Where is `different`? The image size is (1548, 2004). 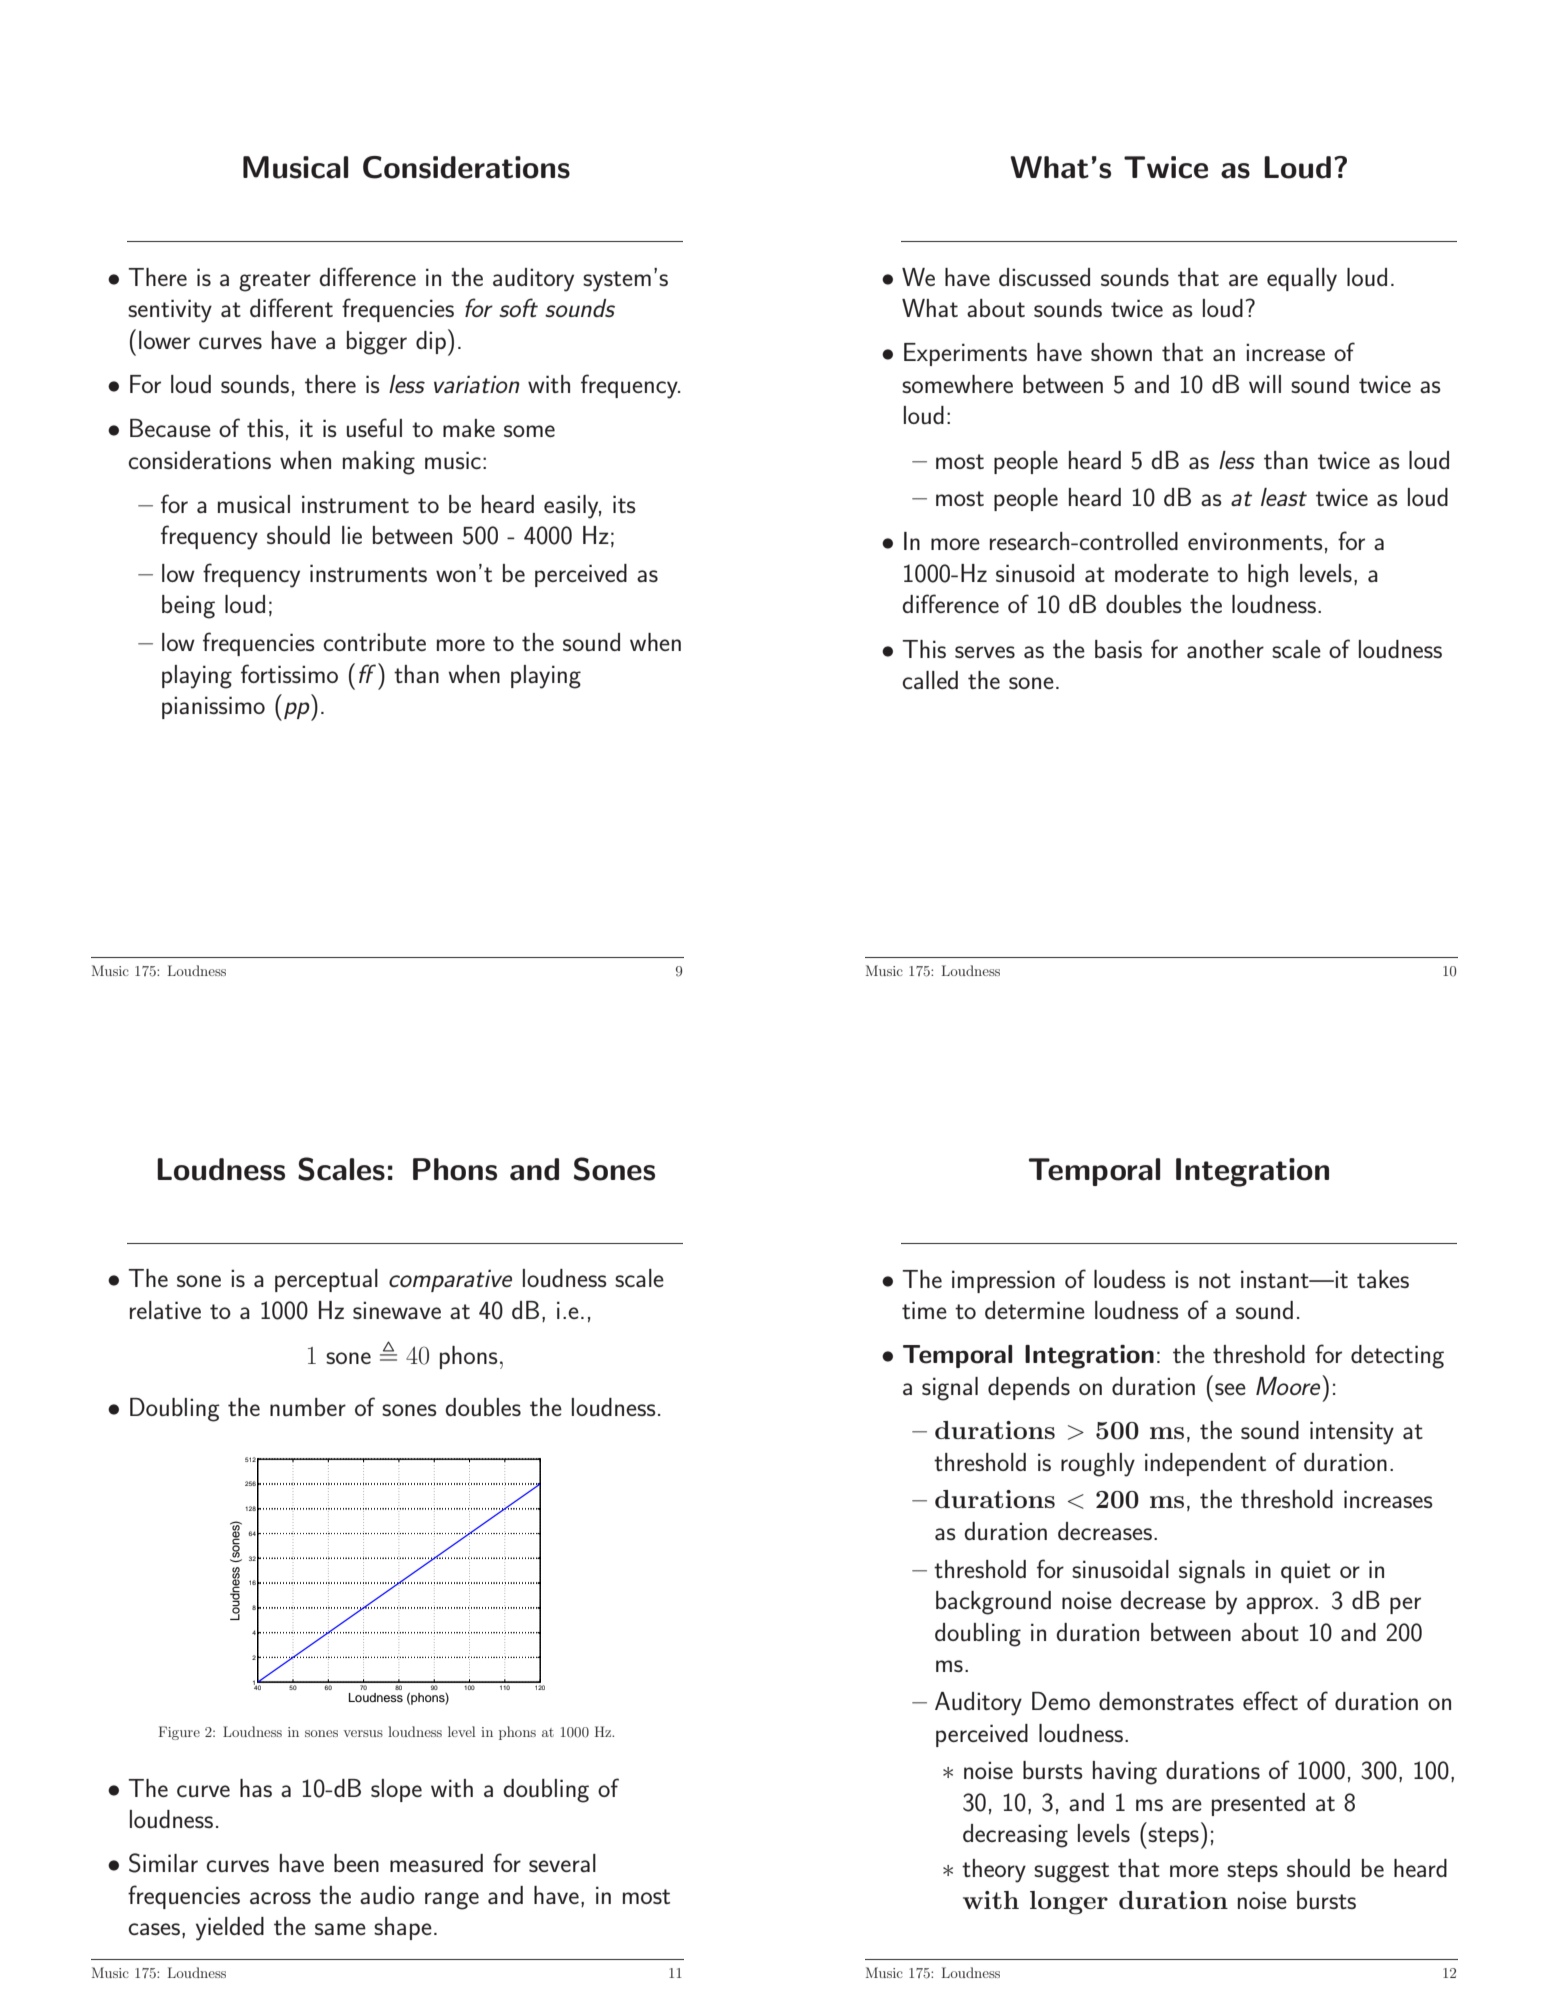
different is located at coordinates (291, 307).
